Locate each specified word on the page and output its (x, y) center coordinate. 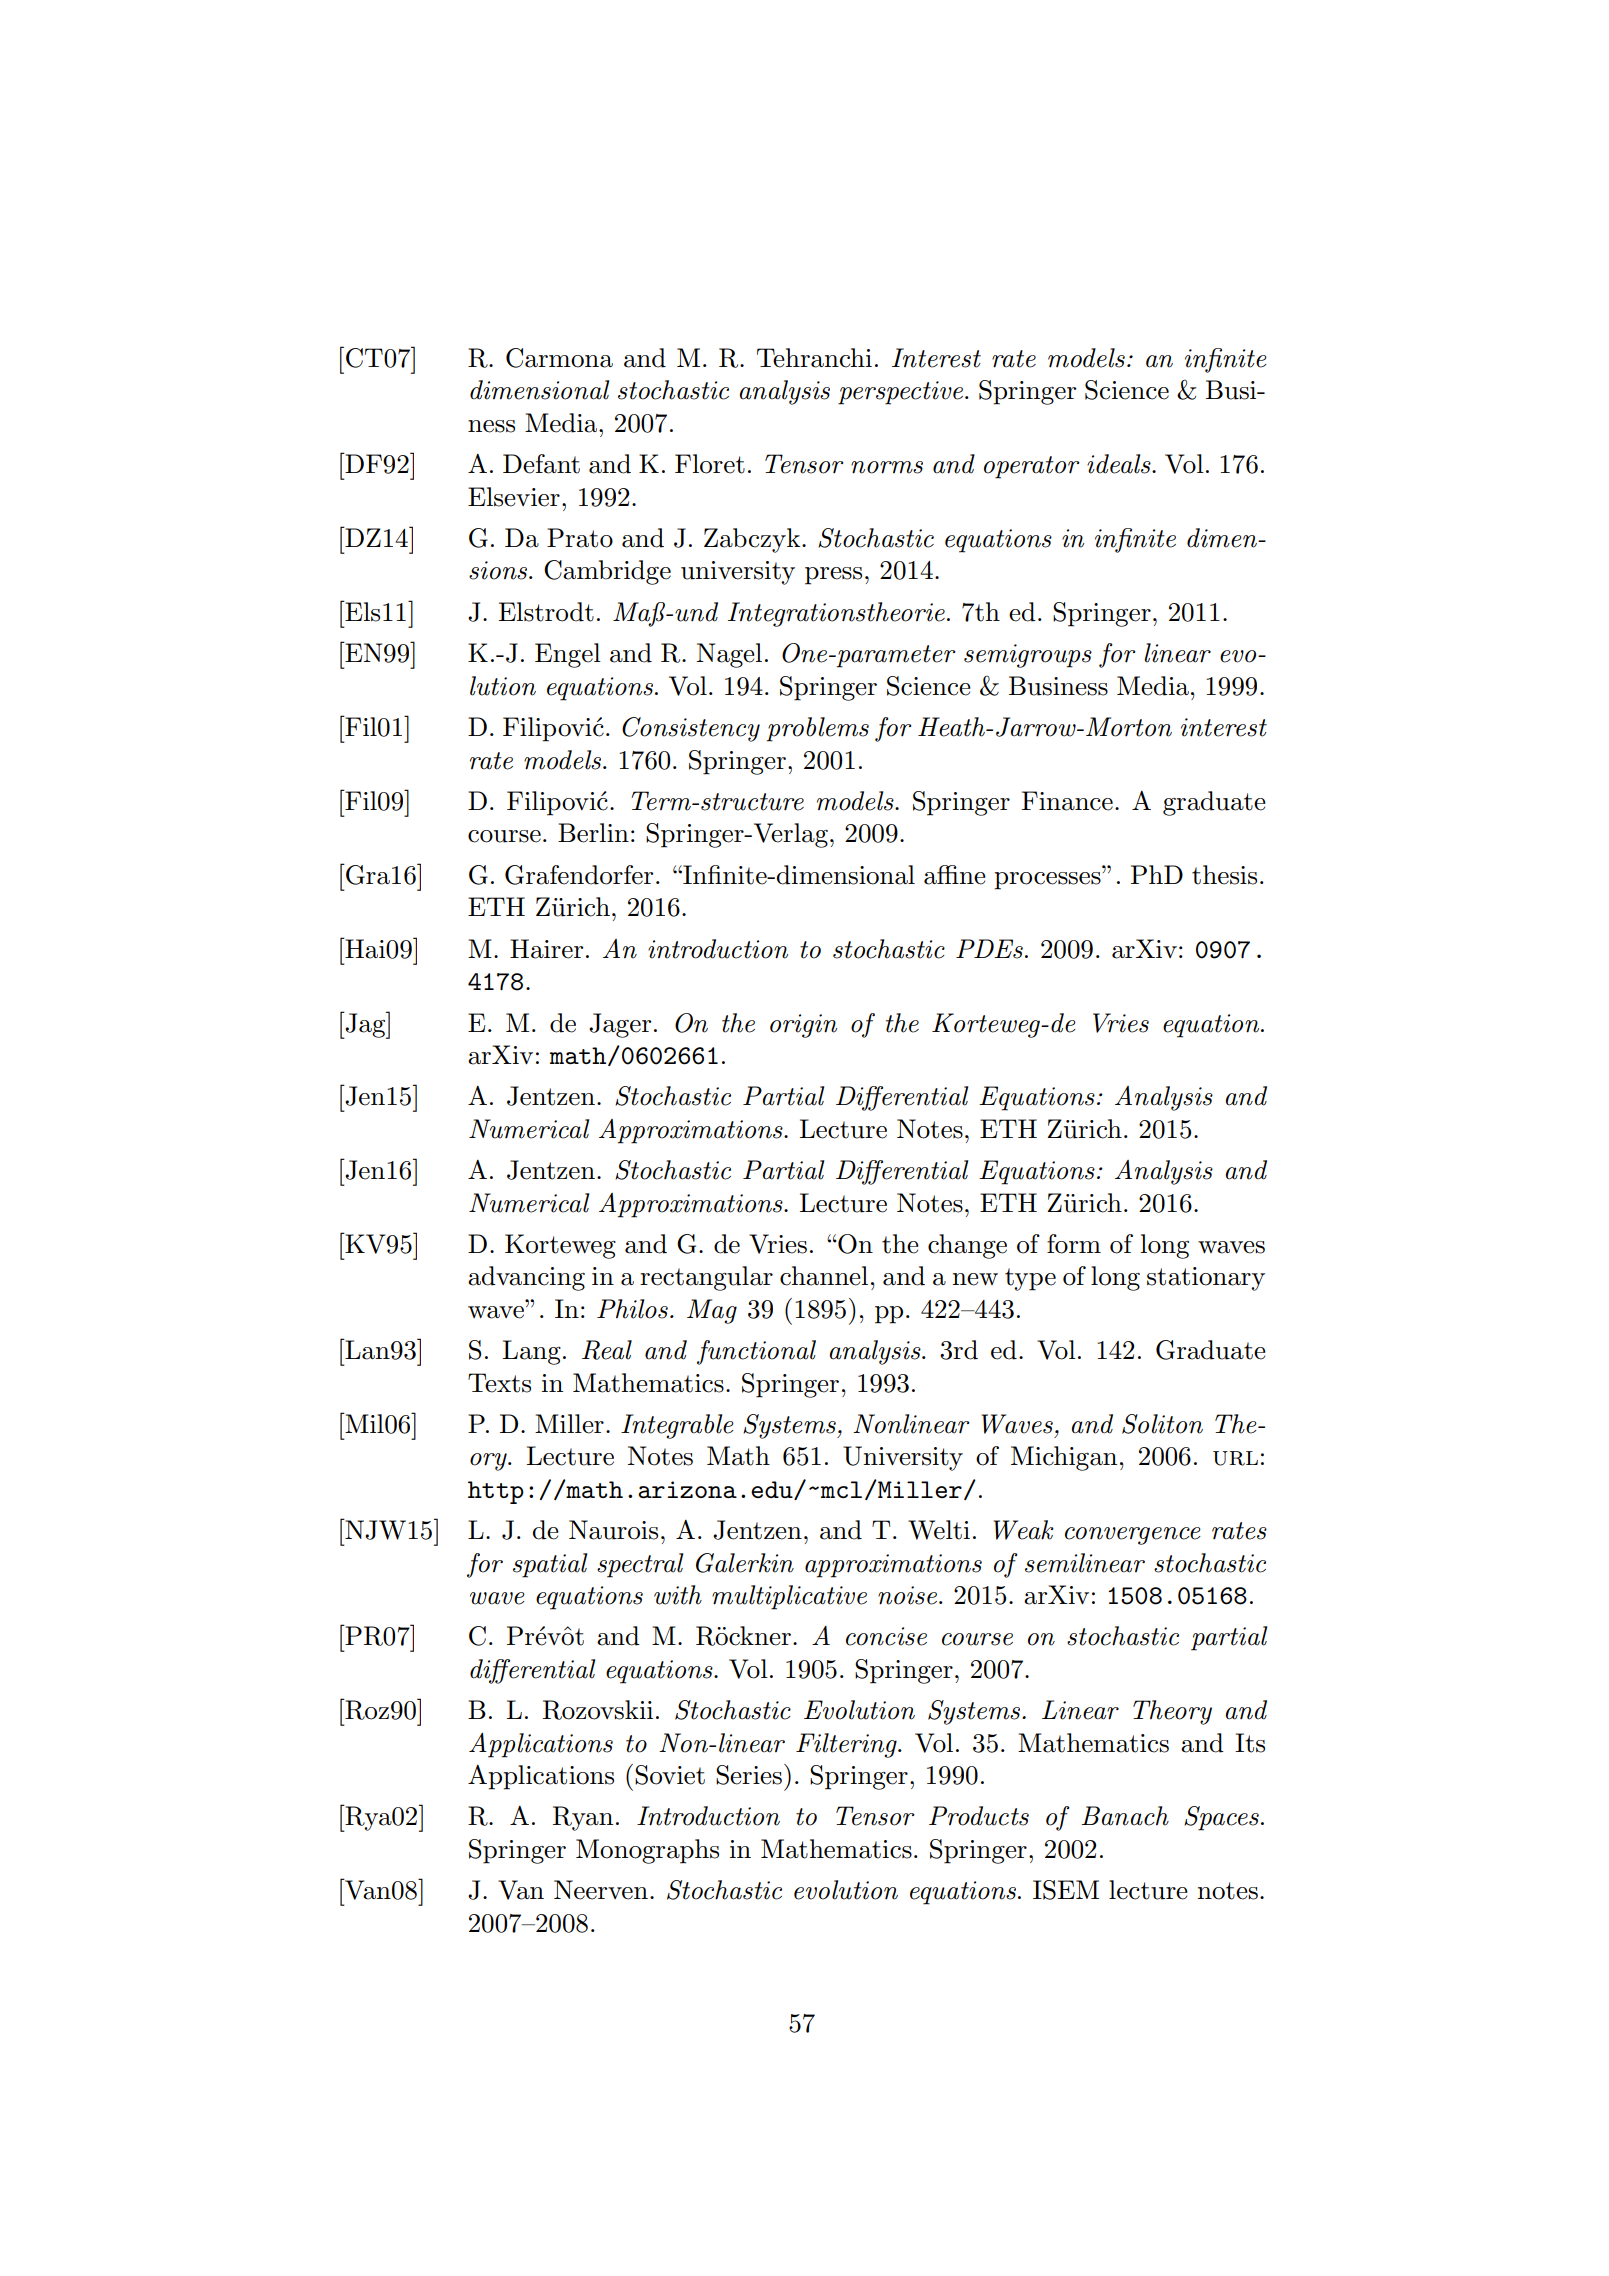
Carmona (559, 358)
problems (818, 729)
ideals (1120, 464)
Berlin (593, 833)
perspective (902, 393)
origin (803, 1026)
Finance (1067, 801)
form (1074, 1244)
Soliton (1162, 1424)
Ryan (583, 1818)
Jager (620, 1025)
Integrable (677, 1426)
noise (909, 1595)
